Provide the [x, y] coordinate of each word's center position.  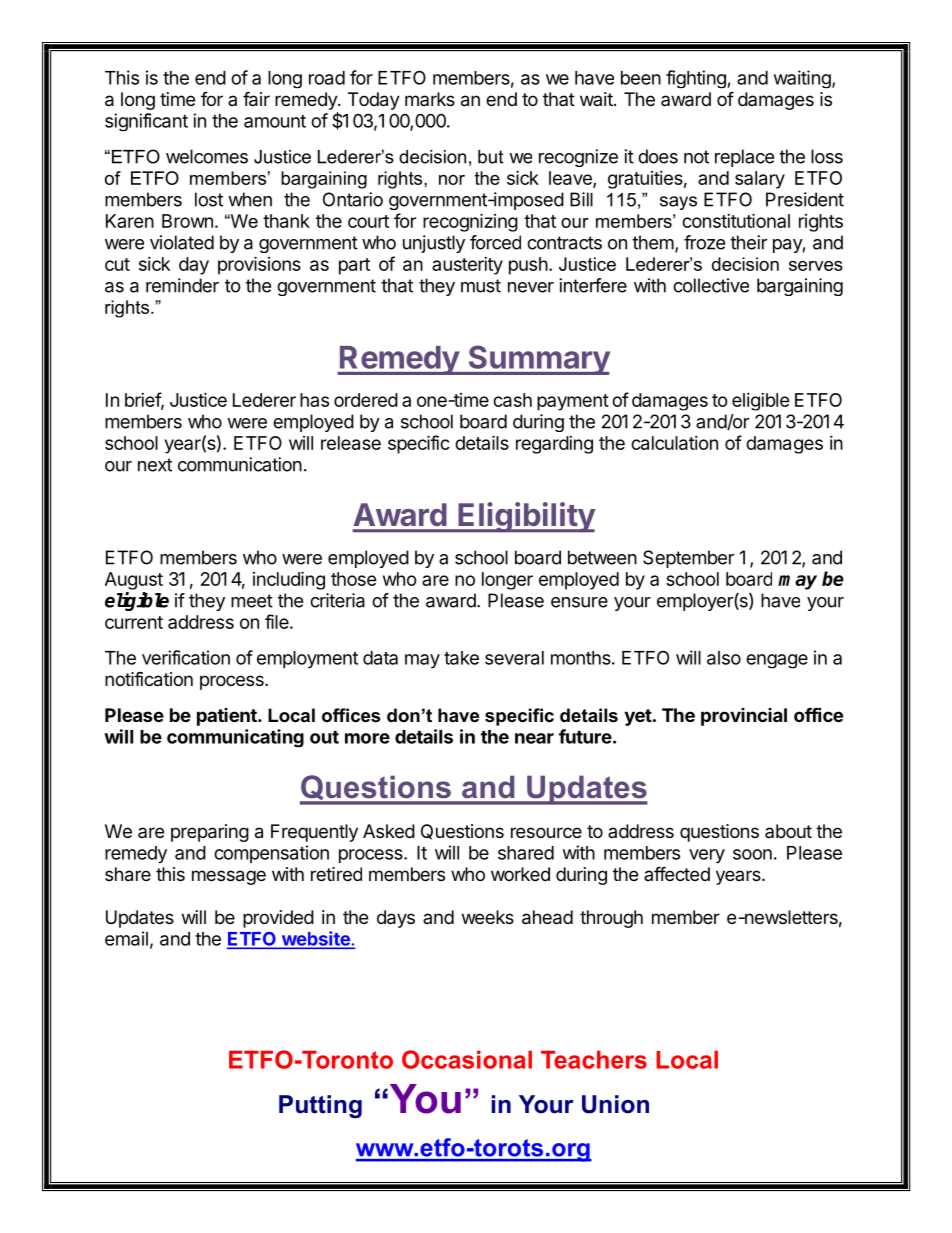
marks [430, 99]
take [461, 658]
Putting [320, 1106]
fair [256, 99]
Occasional [467, 1059]
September [688, 559]
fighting [697, 79]
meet [252, 601]
